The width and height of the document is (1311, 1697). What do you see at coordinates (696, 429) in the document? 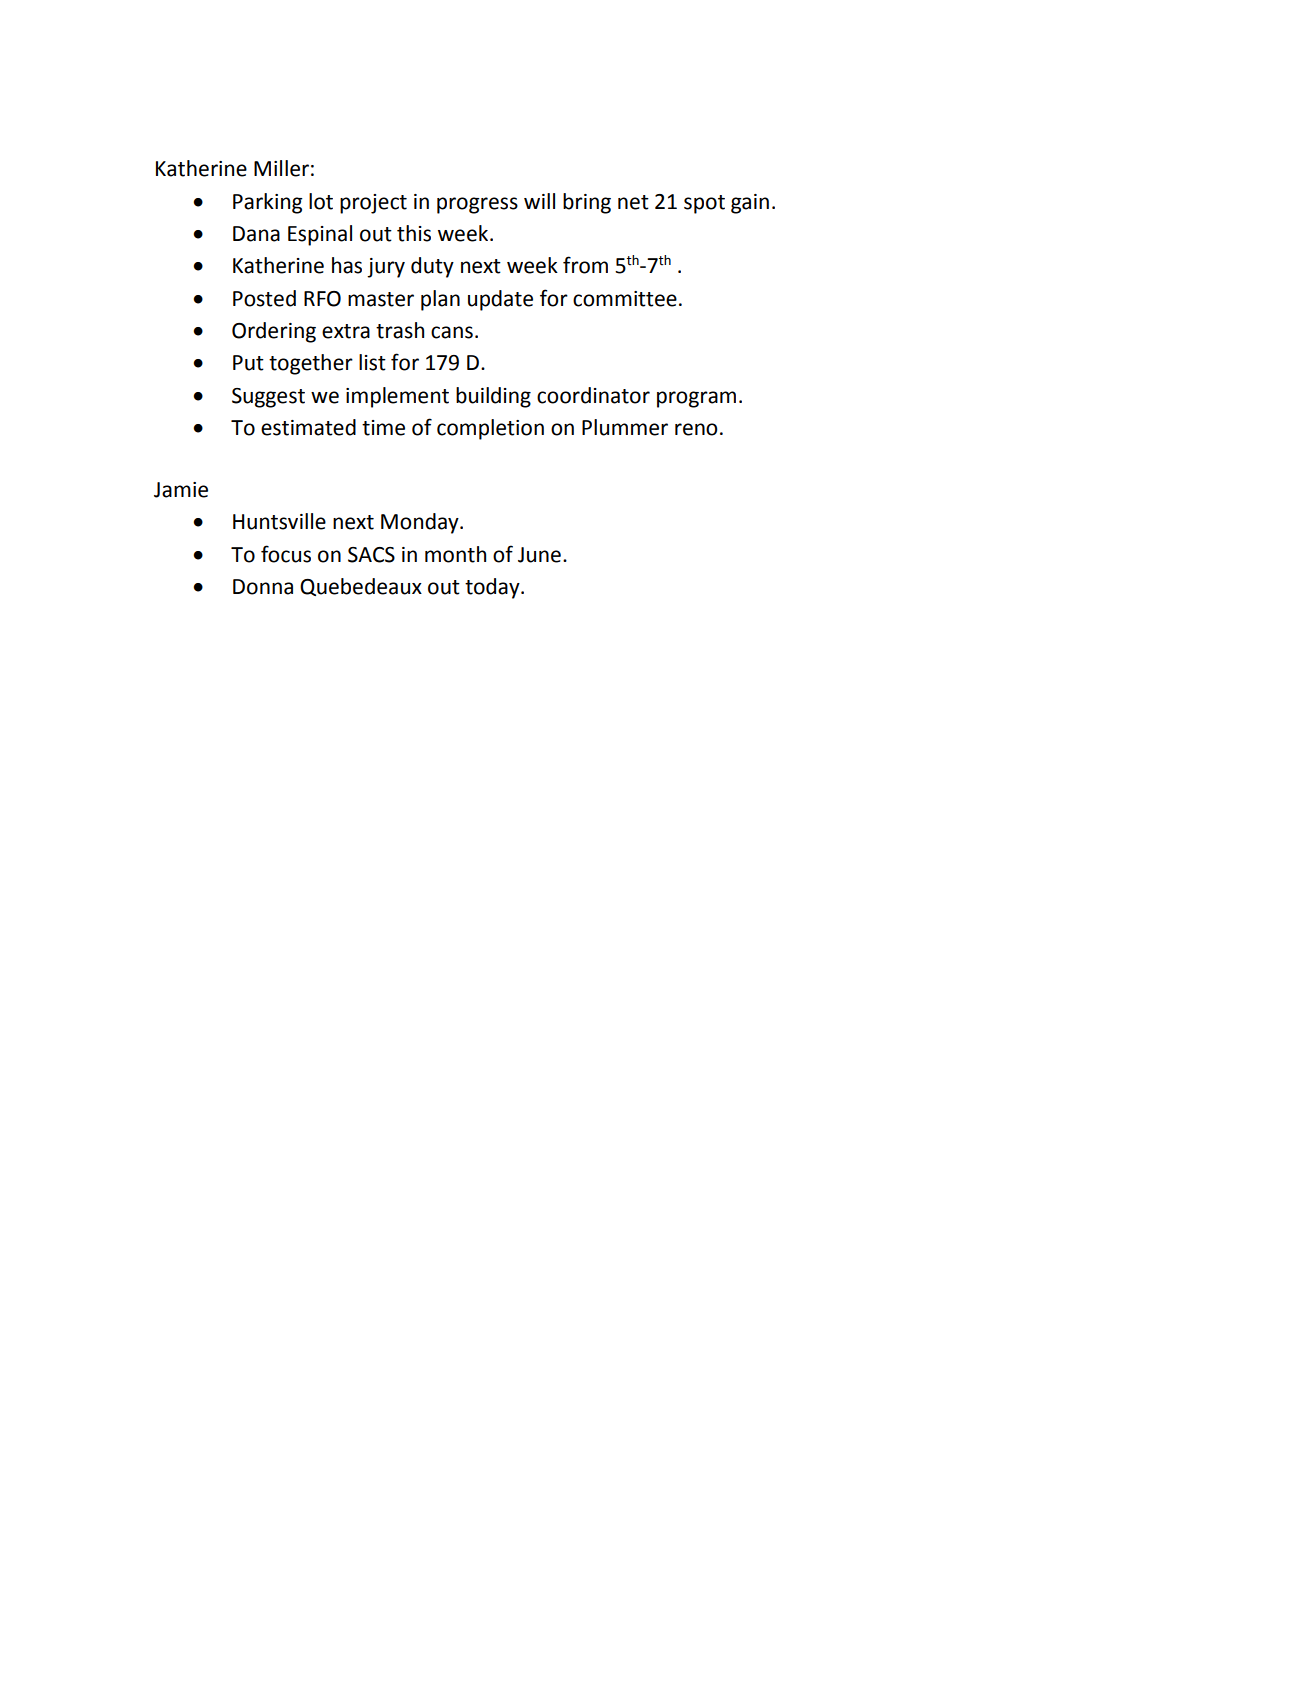
I see `reno` at bounding box center [696, 429].
